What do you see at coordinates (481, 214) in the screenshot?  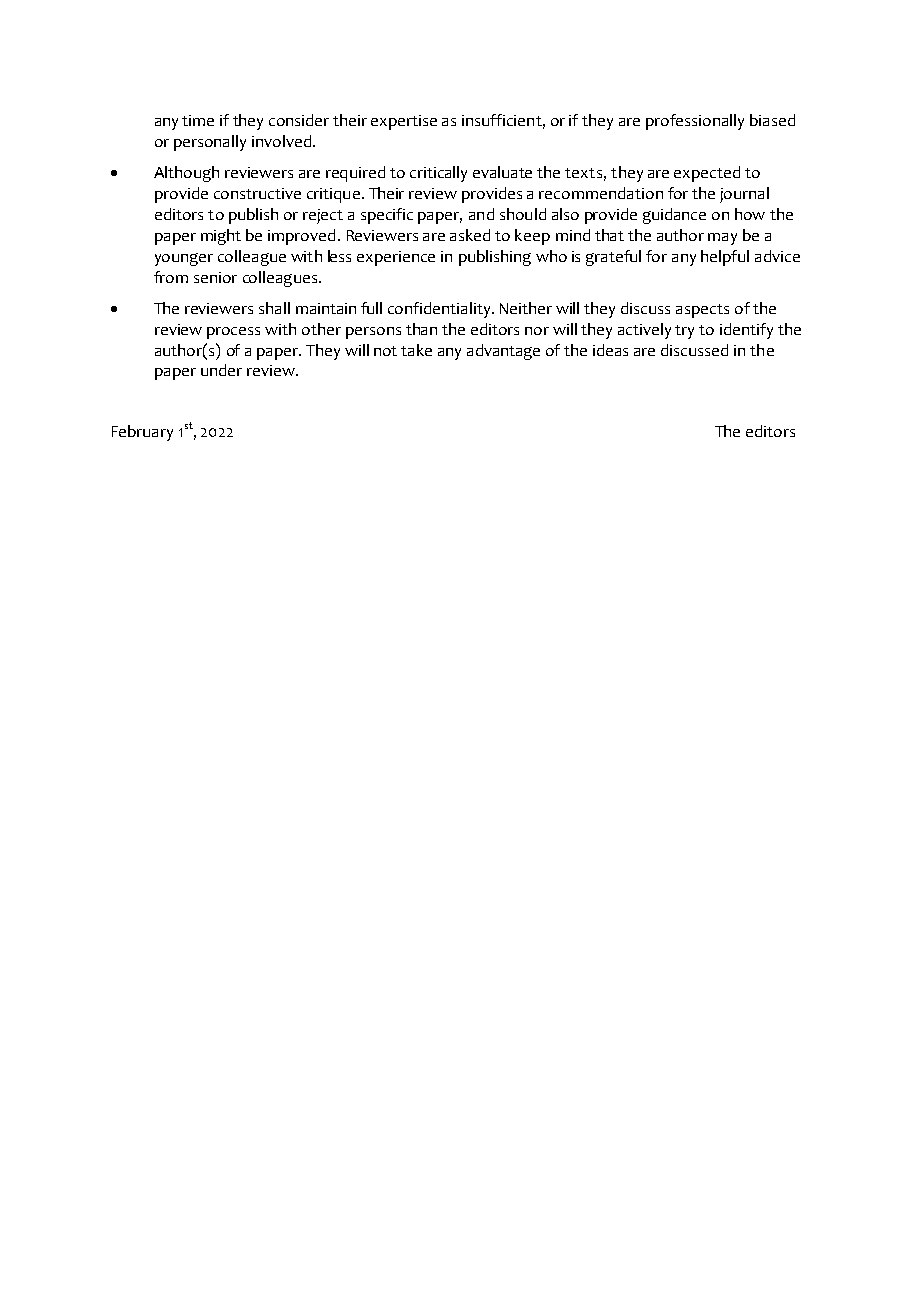 I see `and` at bounding box center [481, 214].
